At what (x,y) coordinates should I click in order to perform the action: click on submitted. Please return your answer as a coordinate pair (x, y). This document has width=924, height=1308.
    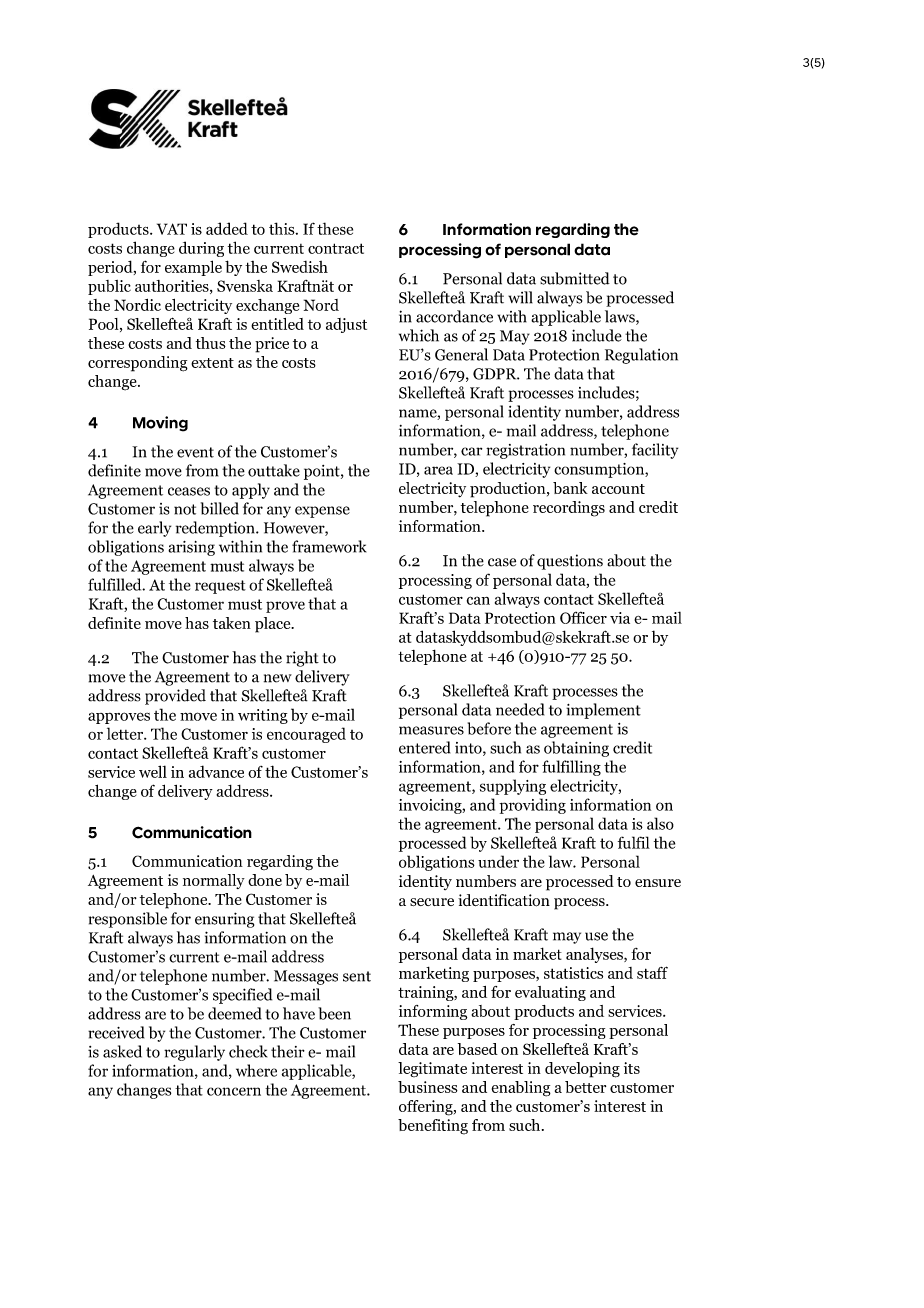
    Looking at the image, I should click on (575, 278).
